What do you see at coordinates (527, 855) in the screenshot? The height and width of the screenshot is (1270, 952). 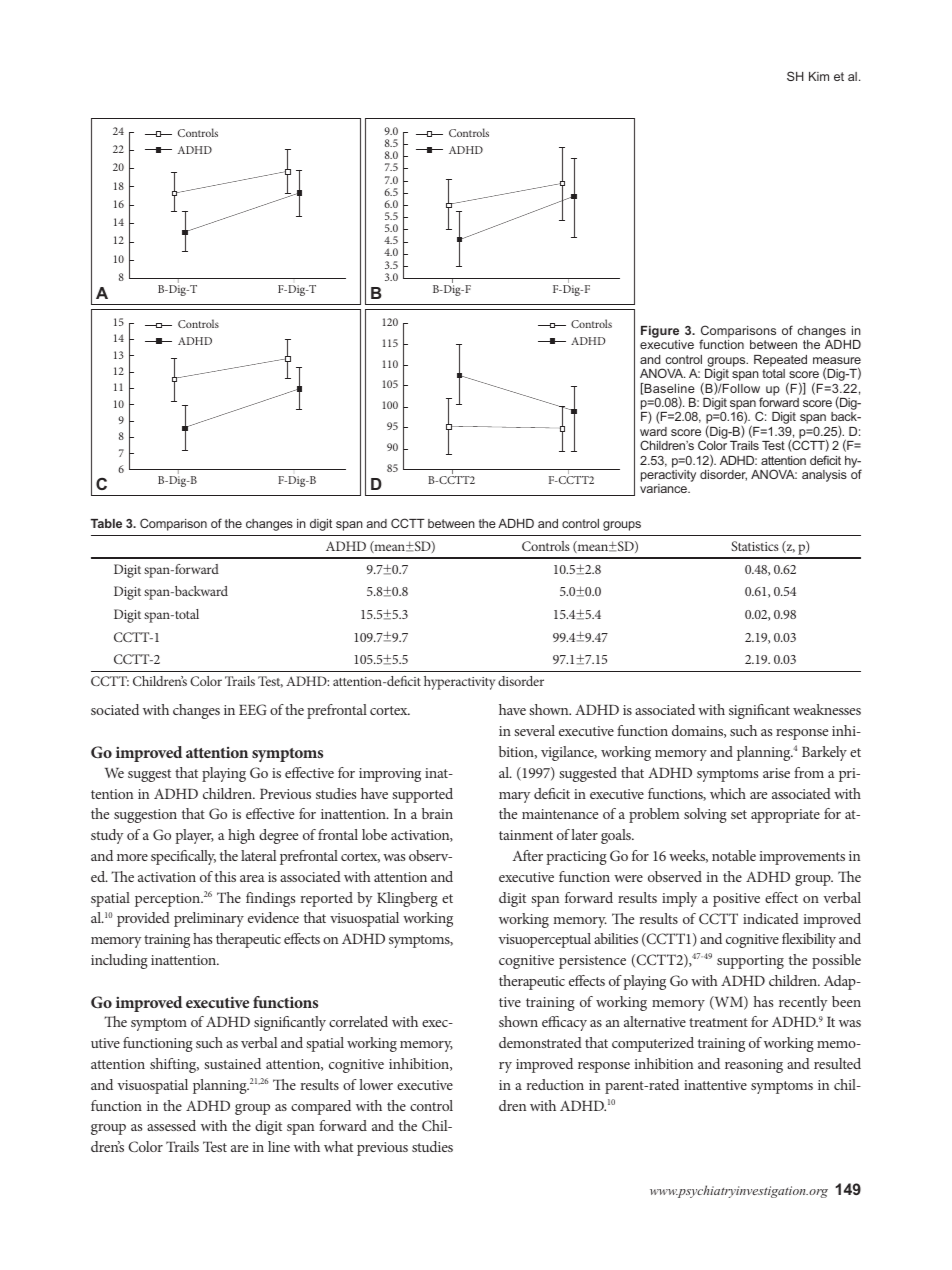 I see `After` at bounding box center [527, 855].
